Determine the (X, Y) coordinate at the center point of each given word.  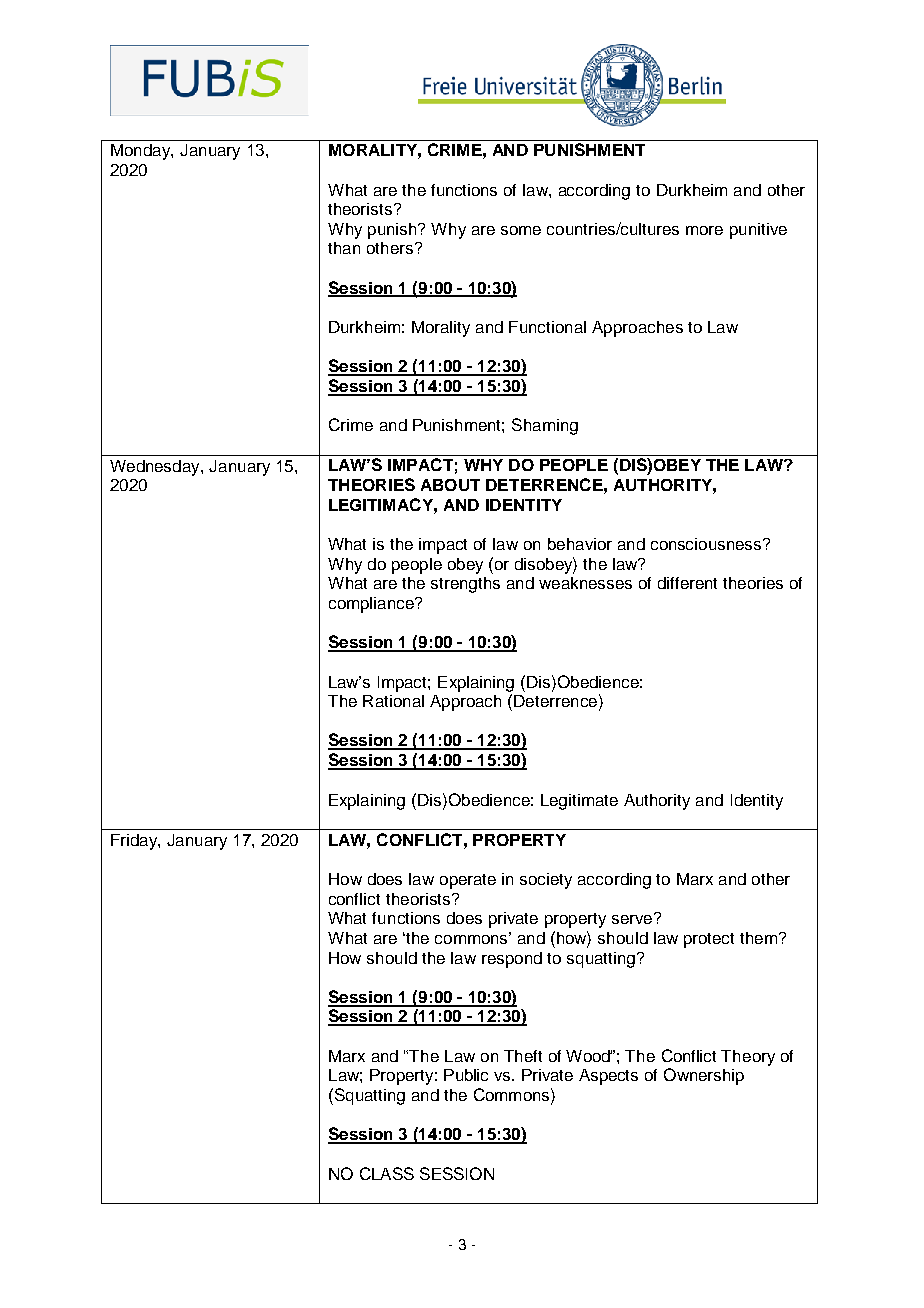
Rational (393, 701)
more (704, 230)
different (687, 583)
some (521, 230)
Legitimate (579, 802)
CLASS (387, 1173)
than (344, 248)
